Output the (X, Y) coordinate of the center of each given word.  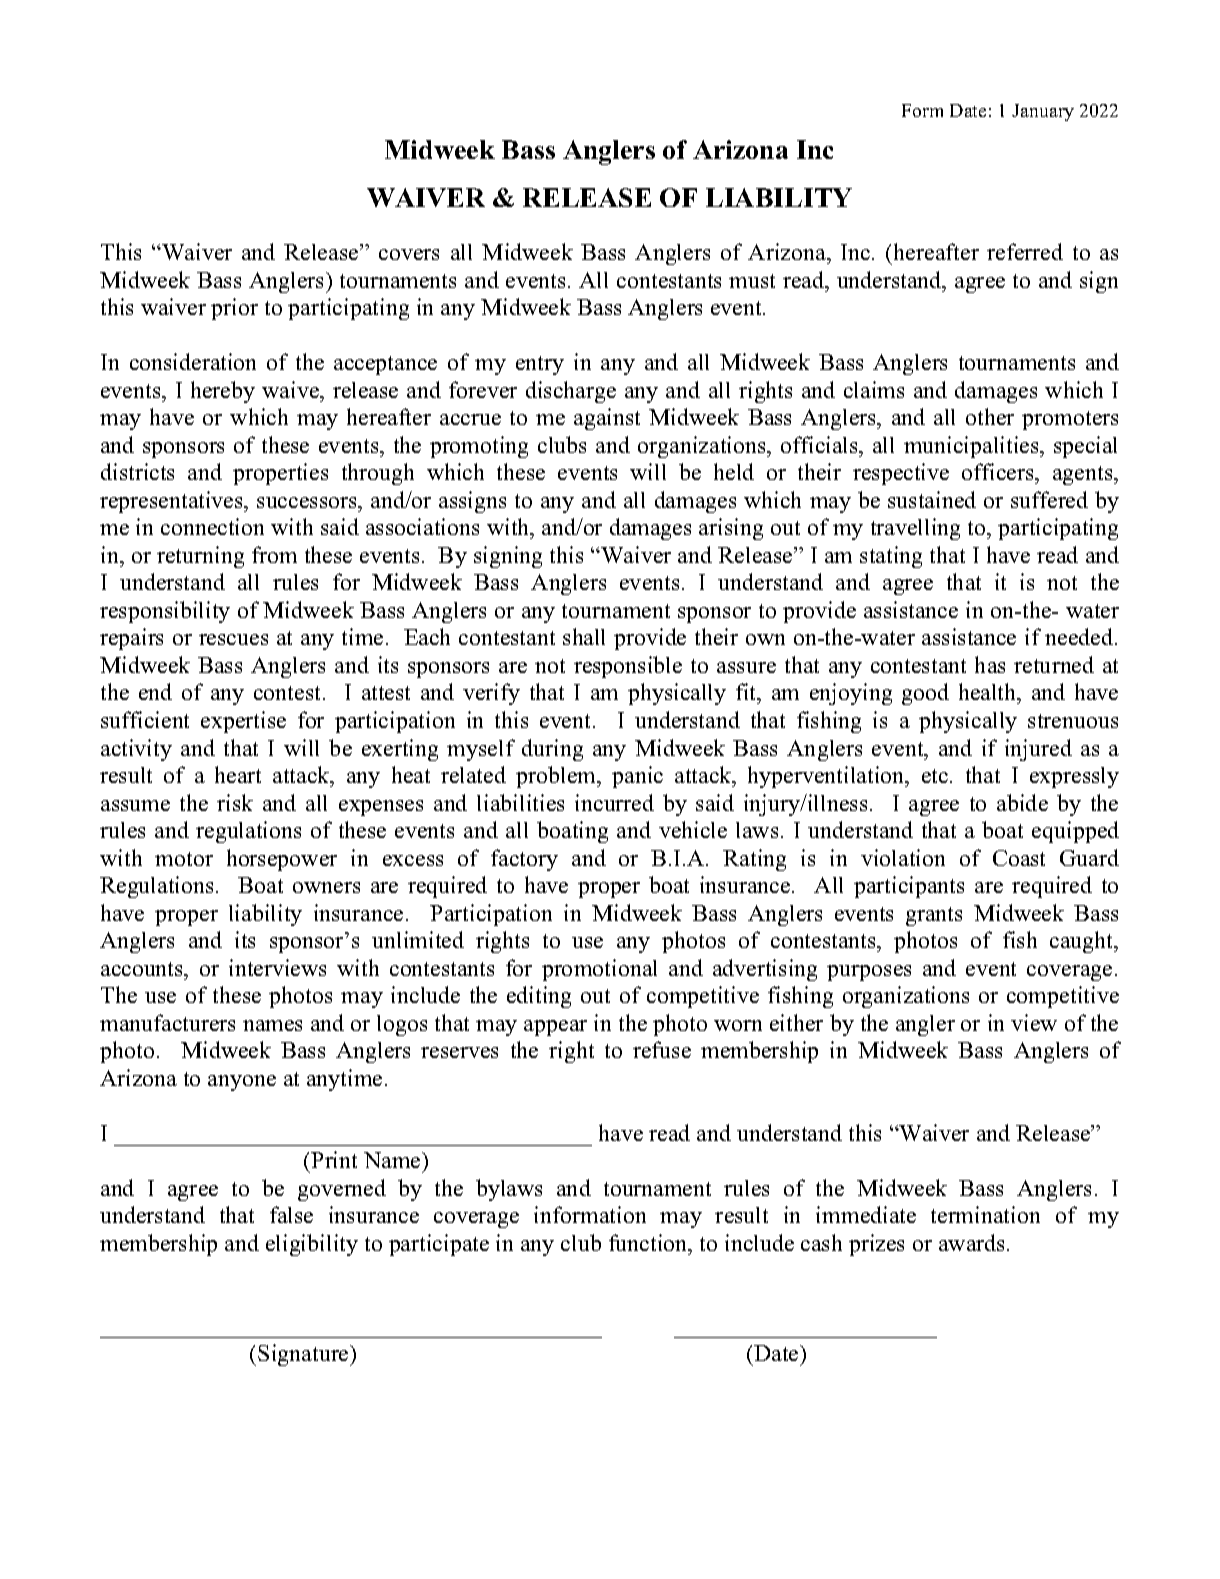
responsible (628, 667)
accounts (143, 969)
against (607, 419)
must (752, 281)
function (649, 1242)
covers (409, 254)
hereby (223, 392)
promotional (599, 970)
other (990, 416)
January (1043, 112)
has (990, 664)
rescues (233, 639)
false (291, 1214)
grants (934, 916)
